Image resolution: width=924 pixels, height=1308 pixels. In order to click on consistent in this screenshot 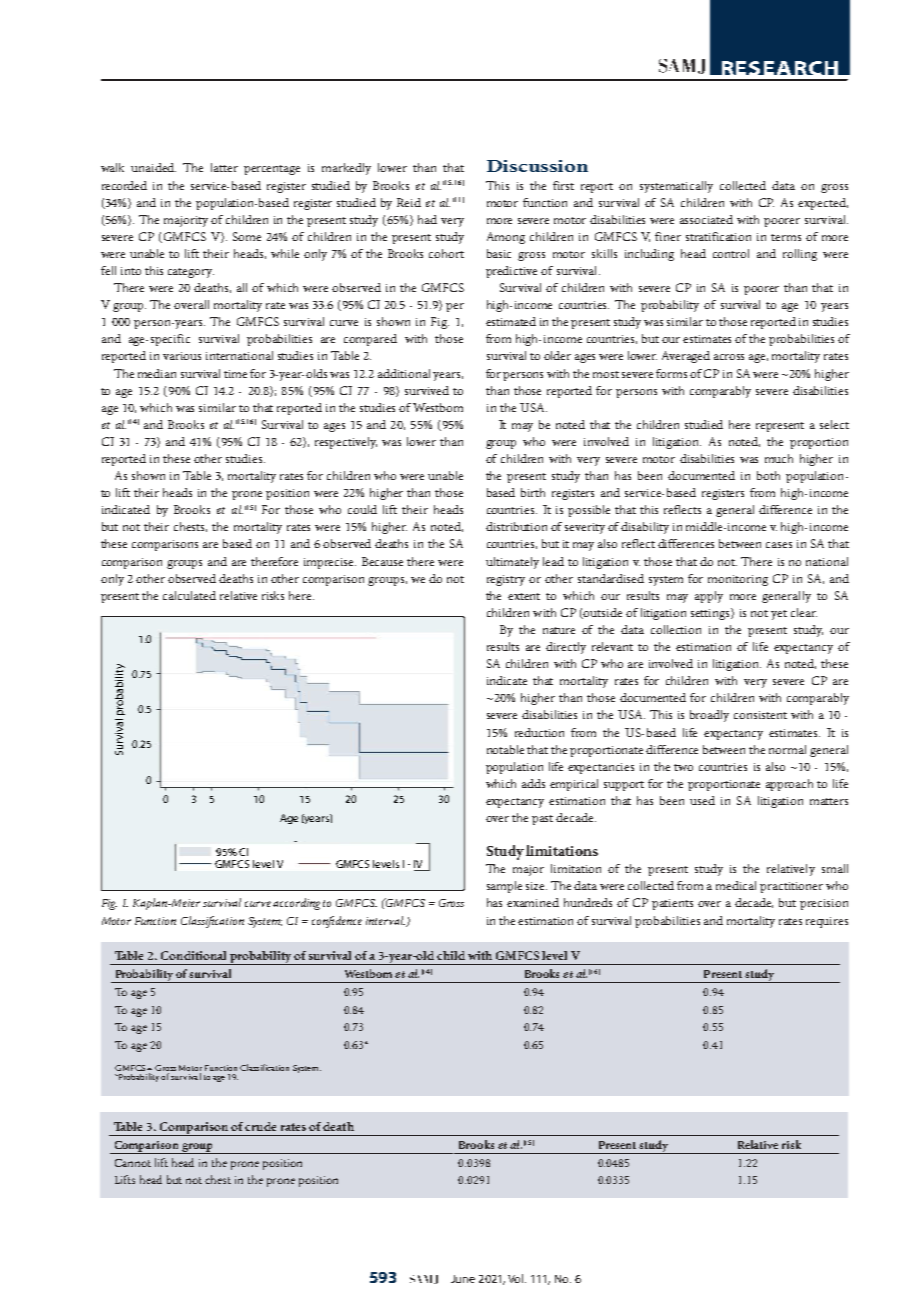, I will do `click(760, 715)`.
